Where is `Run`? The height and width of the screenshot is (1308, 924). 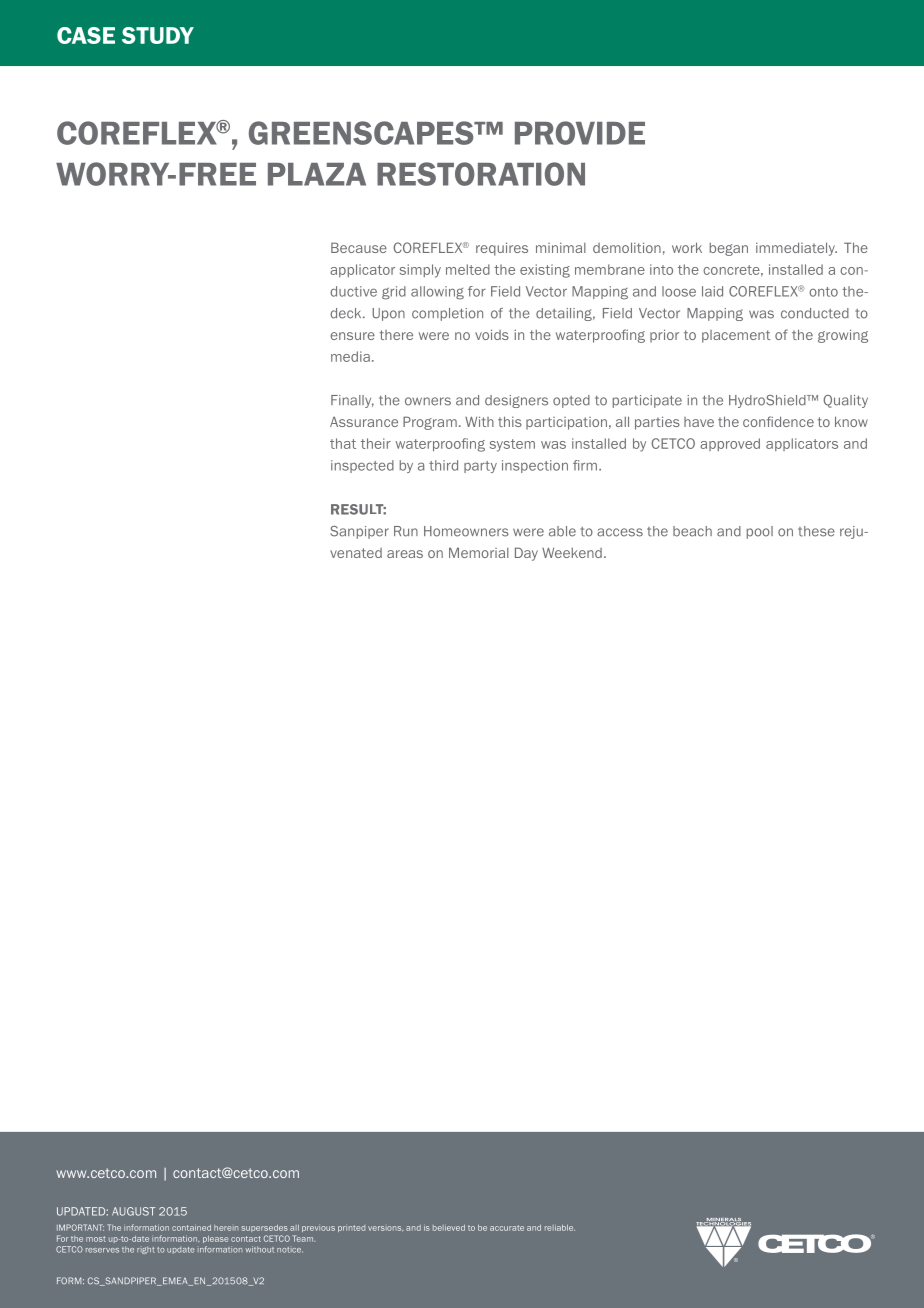 Run is located at coordinates (406, 531).
